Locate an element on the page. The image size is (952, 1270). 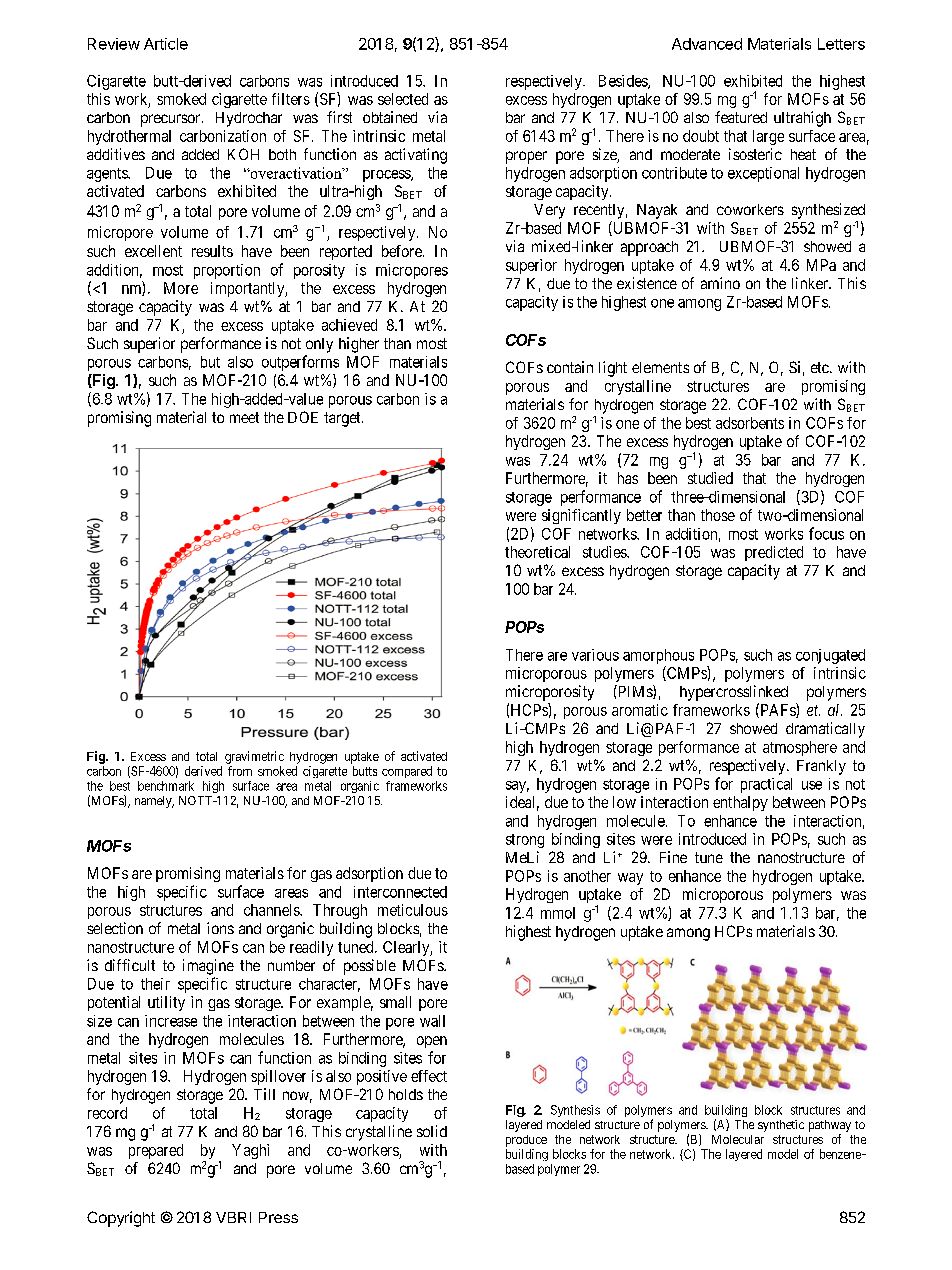
selected is located at coordinates (403, 99).
